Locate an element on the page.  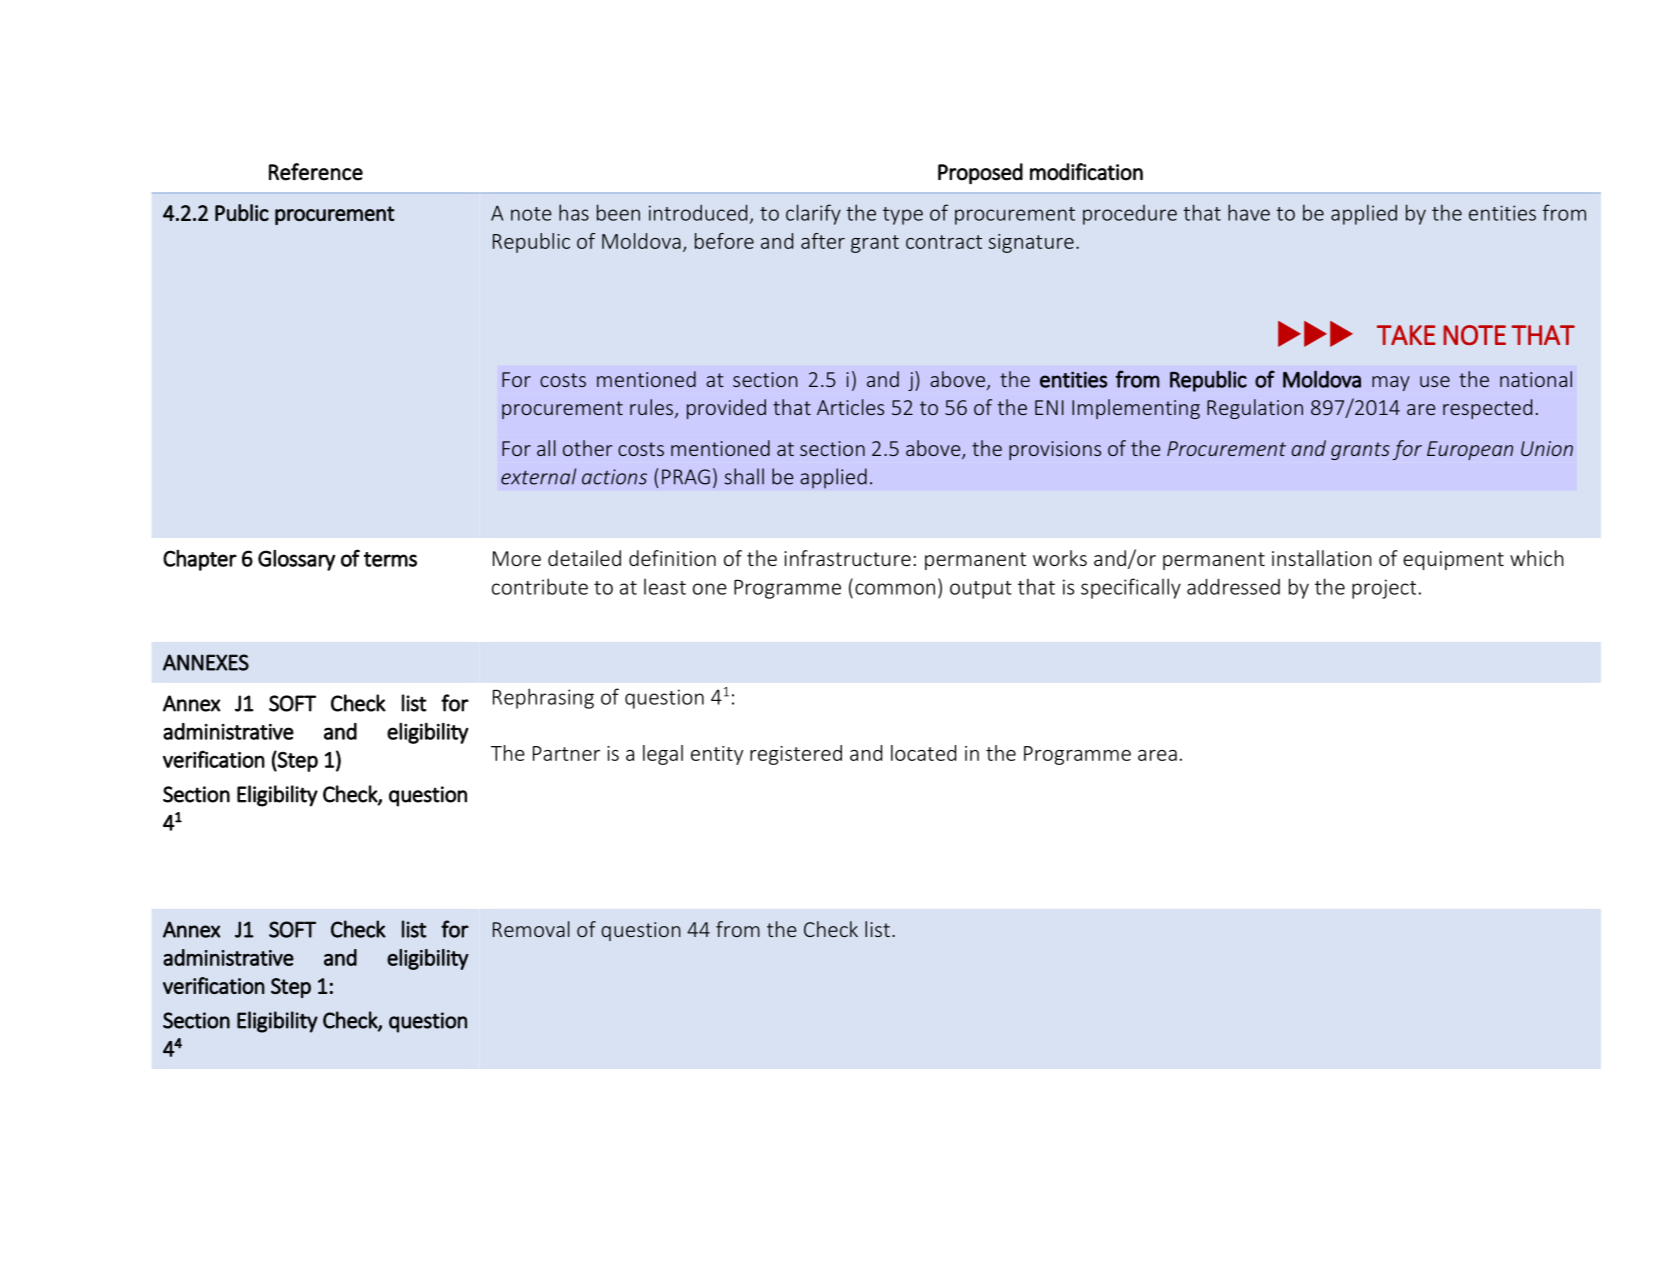
registered is located at coordinates (796, 755).
